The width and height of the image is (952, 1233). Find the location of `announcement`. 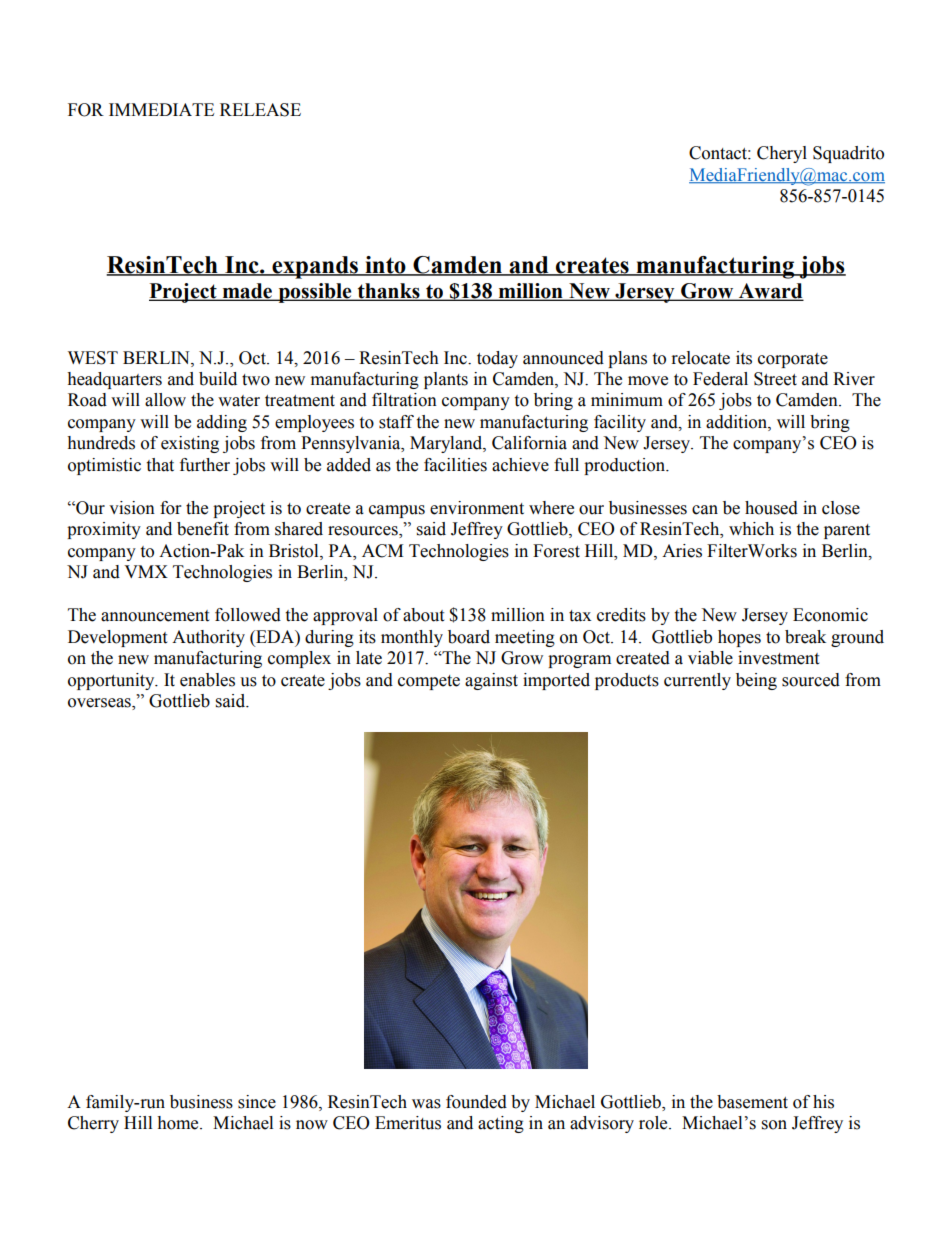

announcement is located at coordinates (155, 616).
